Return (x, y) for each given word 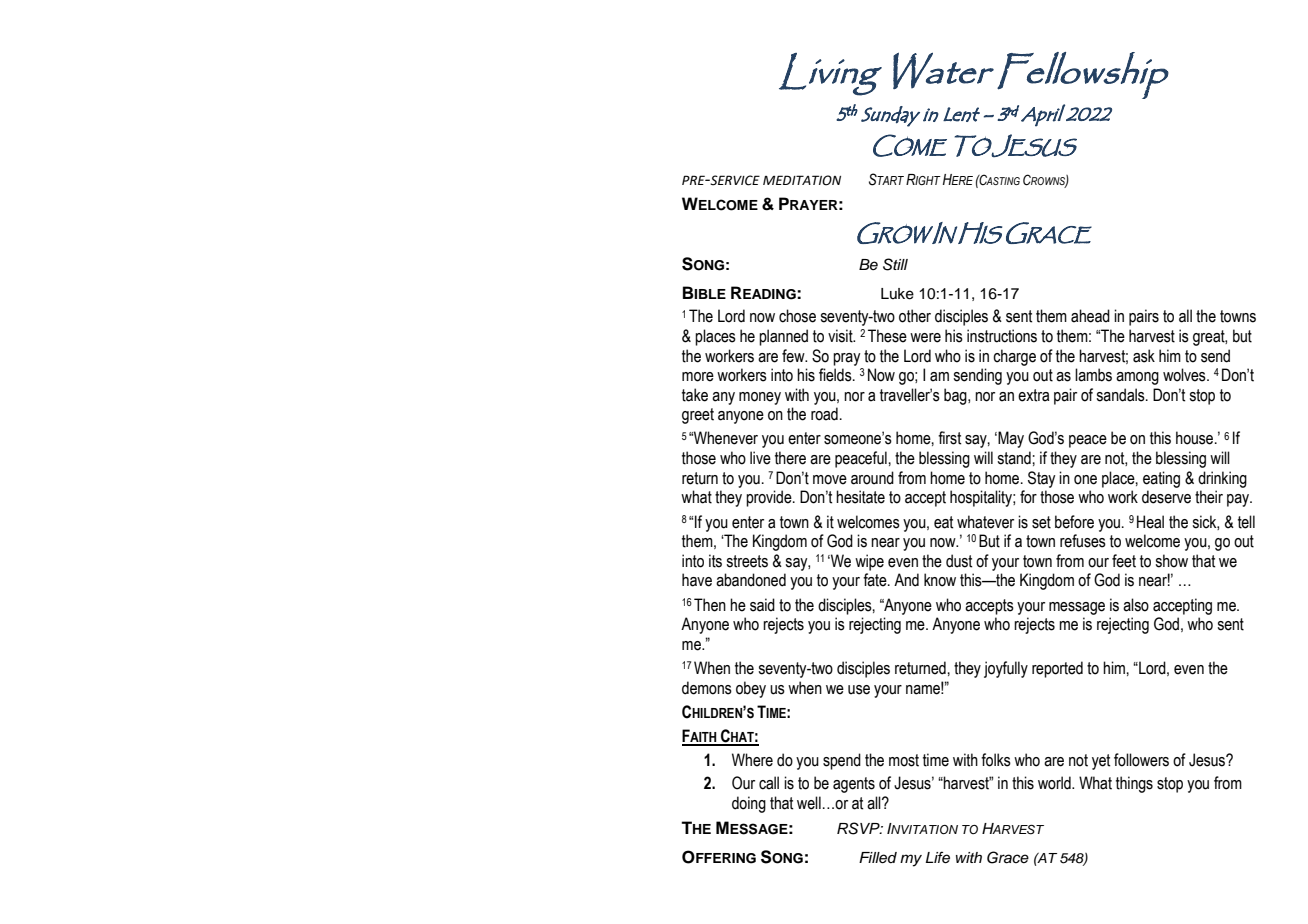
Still (895, 264)
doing (749, 804)
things (1134, 784)
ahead (1090, 316)
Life (938, 857)
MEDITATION (802, 180)
